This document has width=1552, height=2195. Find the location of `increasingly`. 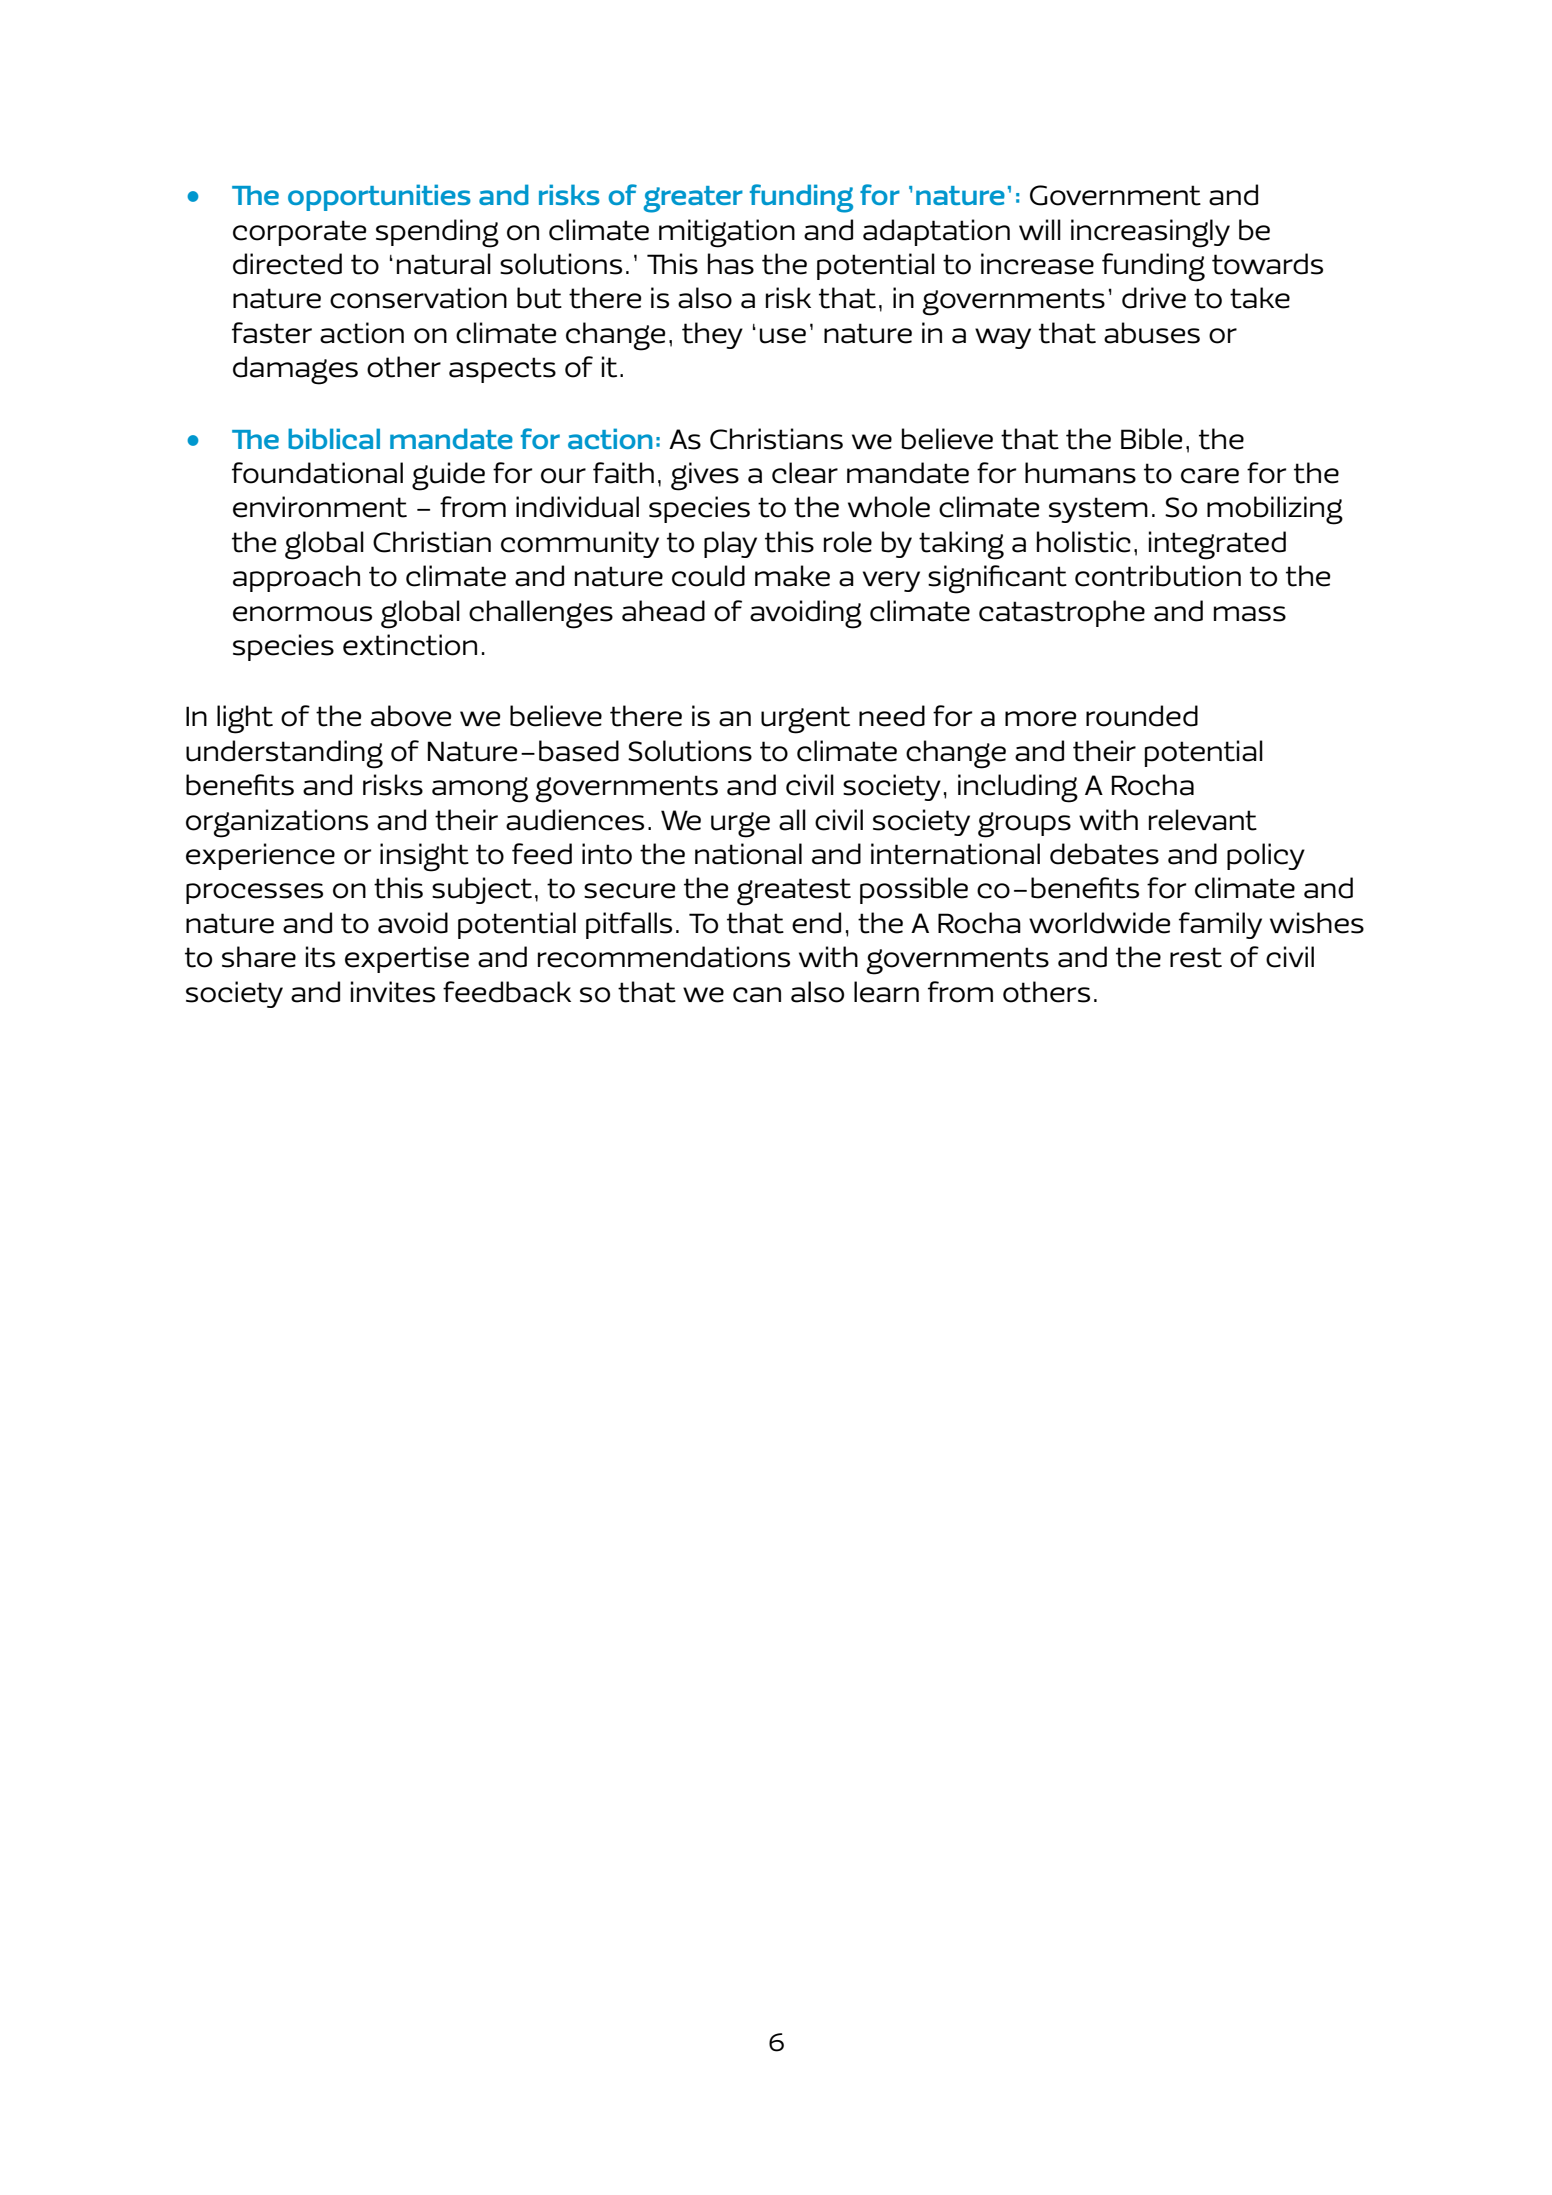

increasingly is located at coordinates (1150, 233).
